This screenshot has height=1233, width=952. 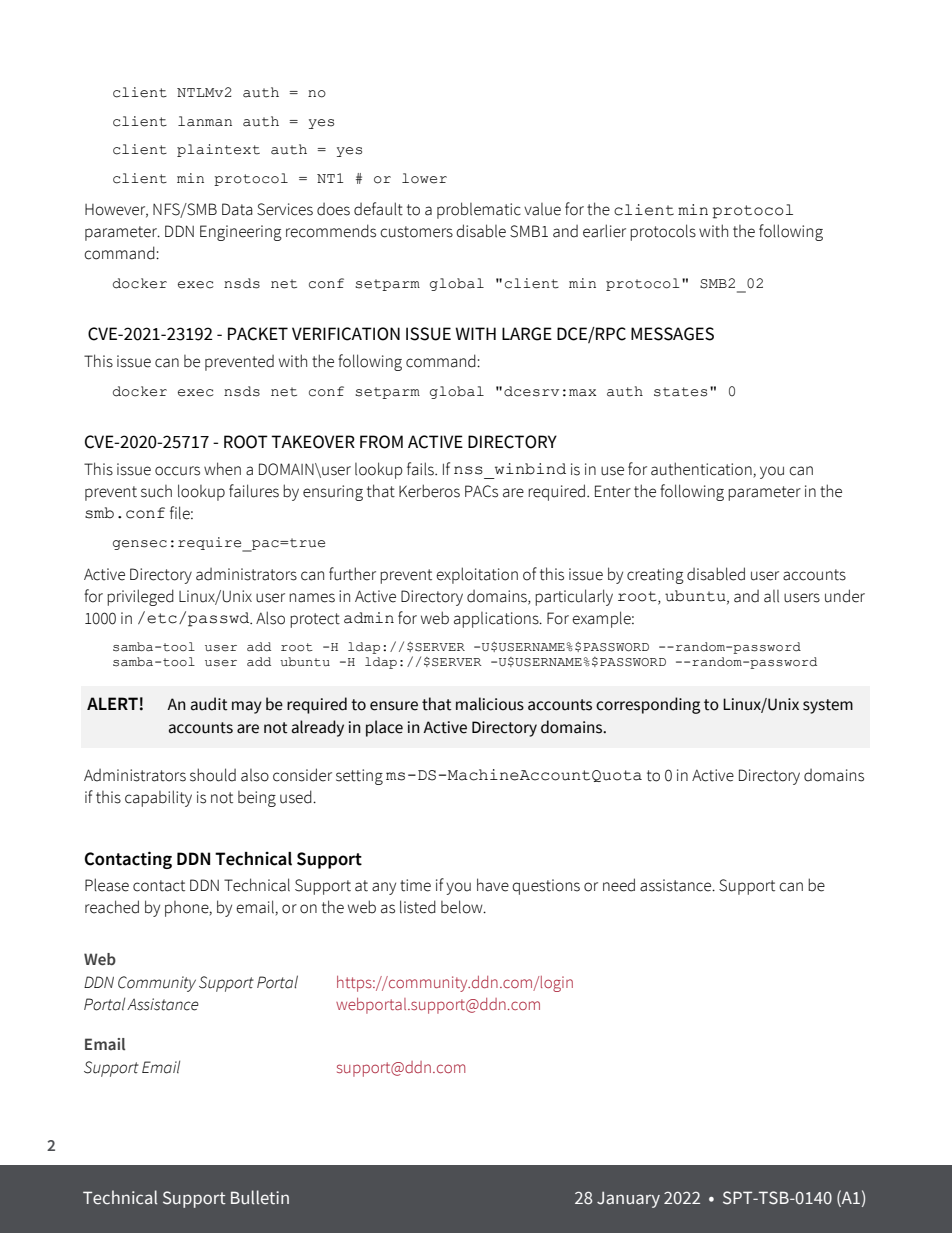 What do you see at coordinates (680, 392) in the screenshot?
I see `states` at bounding box center [680, 392].
